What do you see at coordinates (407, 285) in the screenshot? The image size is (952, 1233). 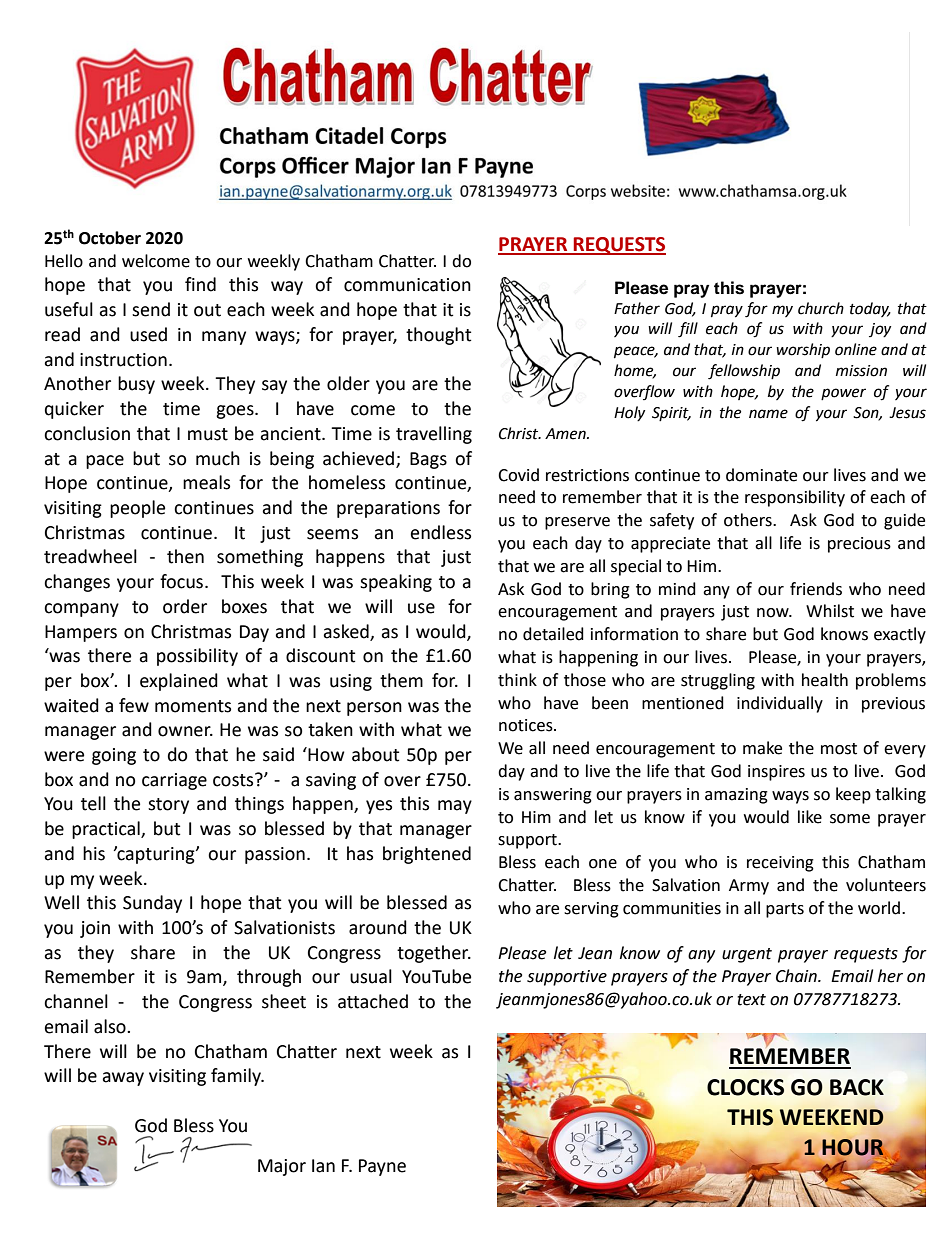 I see `communication` at bounding box center [407, 285].
